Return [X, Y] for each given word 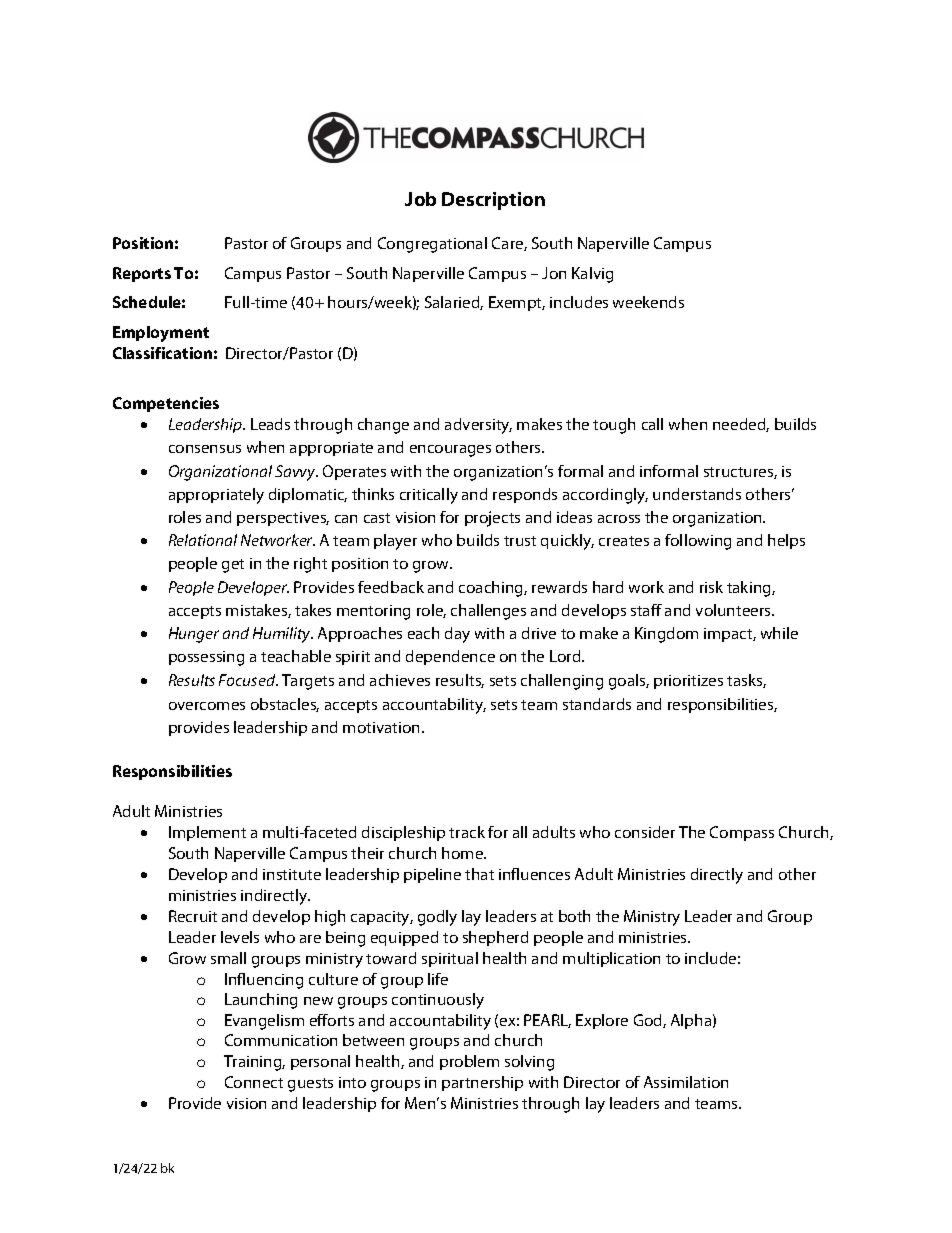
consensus [205, 449]
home [463, 853]
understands [697, 494]
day [457, 635]
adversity [478, 426]
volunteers [734, 610]
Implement [207, 833]
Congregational [432, 245]
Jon [554, 273]
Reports [142, 274]
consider [645, 832]
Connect [254, 1082]
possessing [206, 658]
